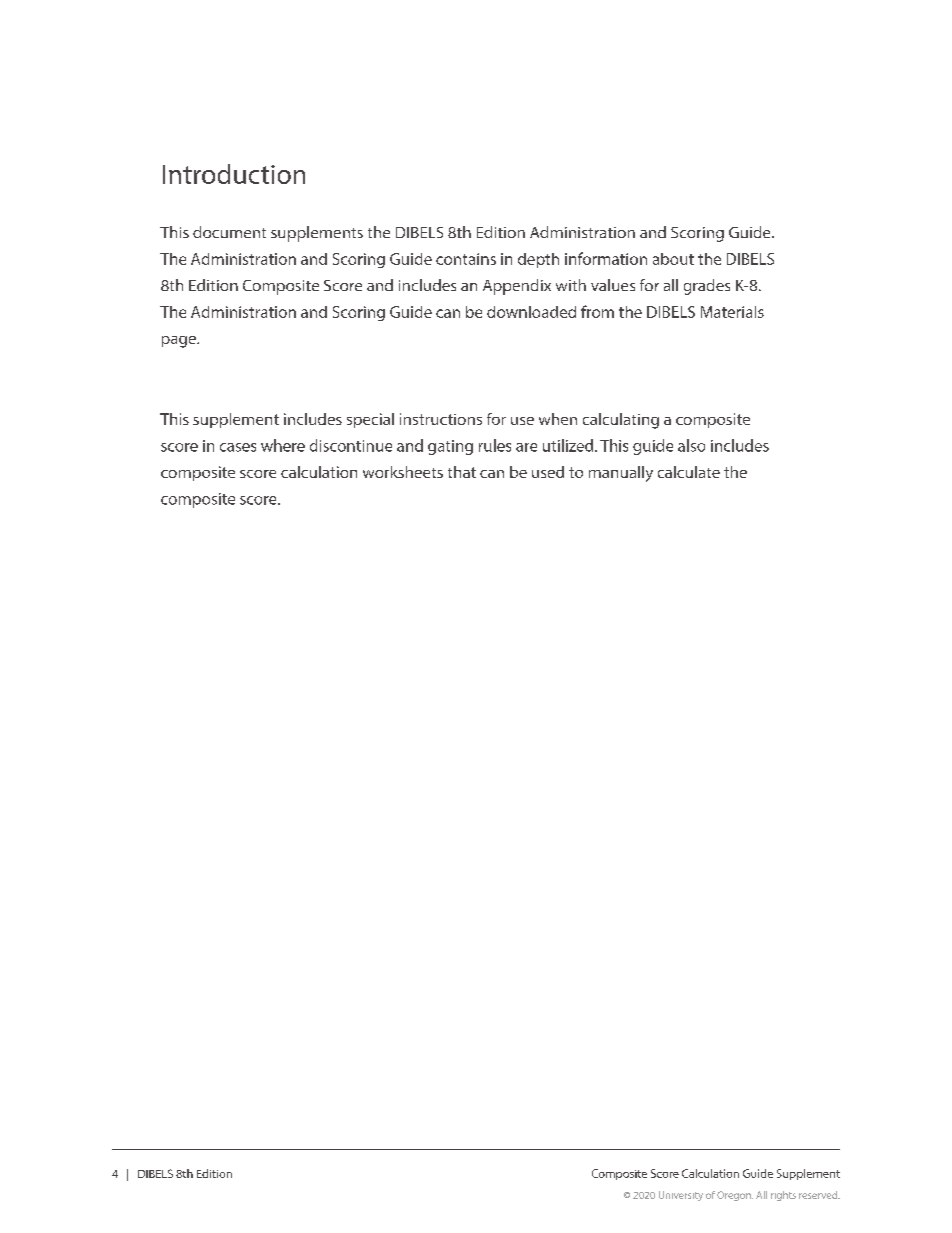  Describe the element at coordinates (819, 1195) in the page. I see `reserved` at that location.
